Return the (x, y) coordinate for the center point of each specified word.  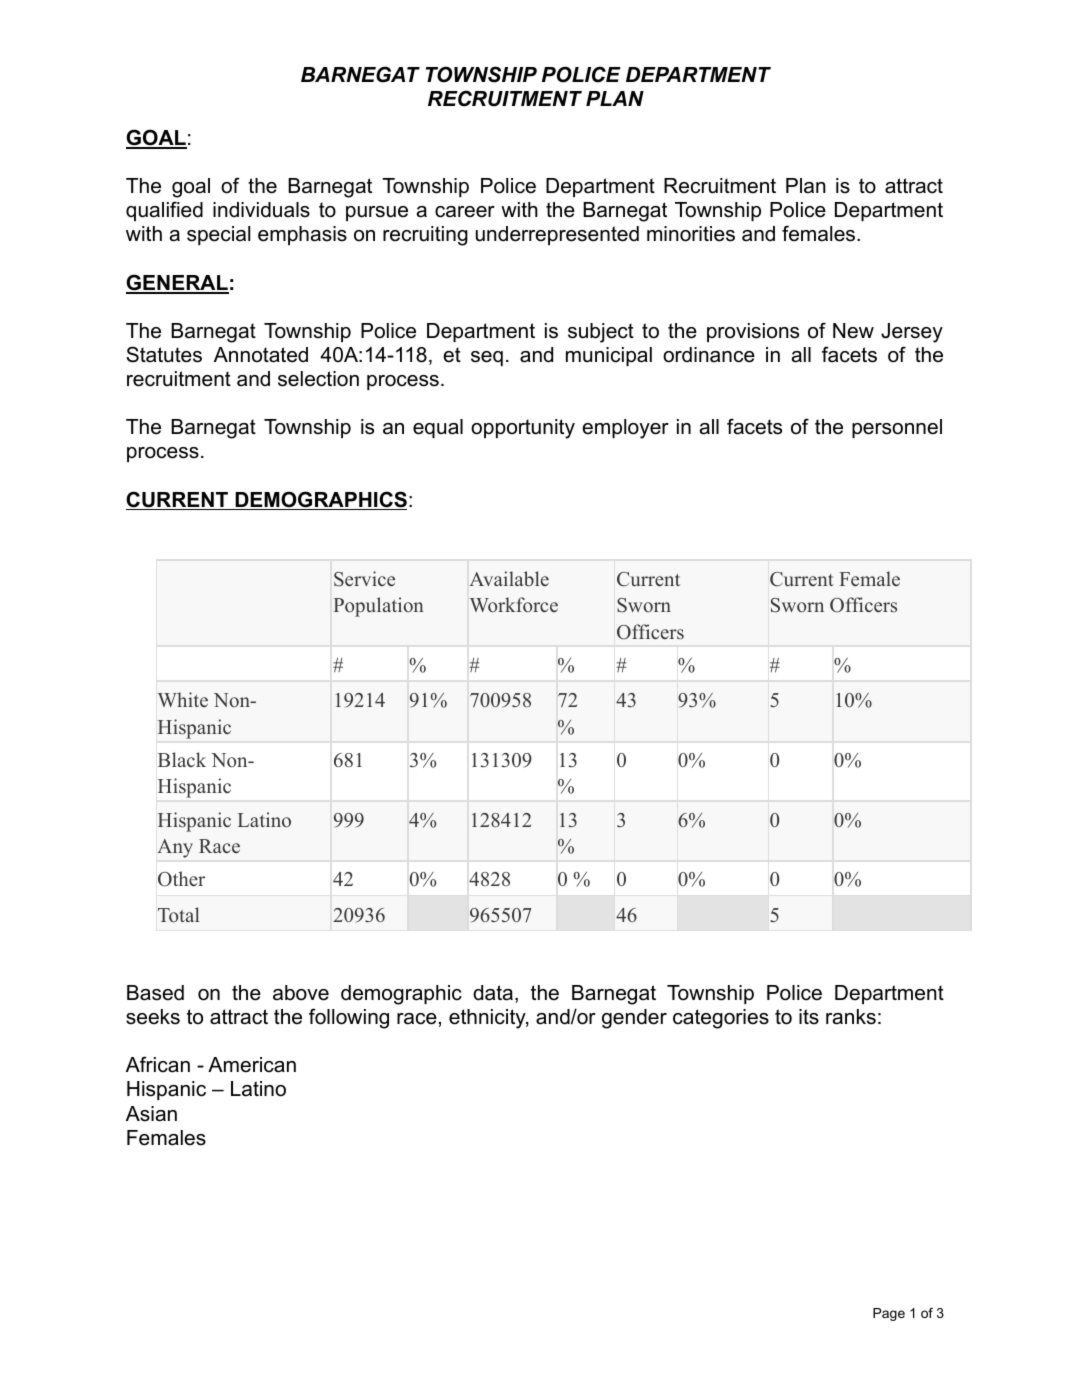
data (493, 993)
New (853, 331)
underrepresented (557, 235)
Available (509, 579)
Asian (151, 1114)
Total (179, 915)
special (218, 235)
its (809, 1017)
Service (364, 579)
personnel (897, 428)
